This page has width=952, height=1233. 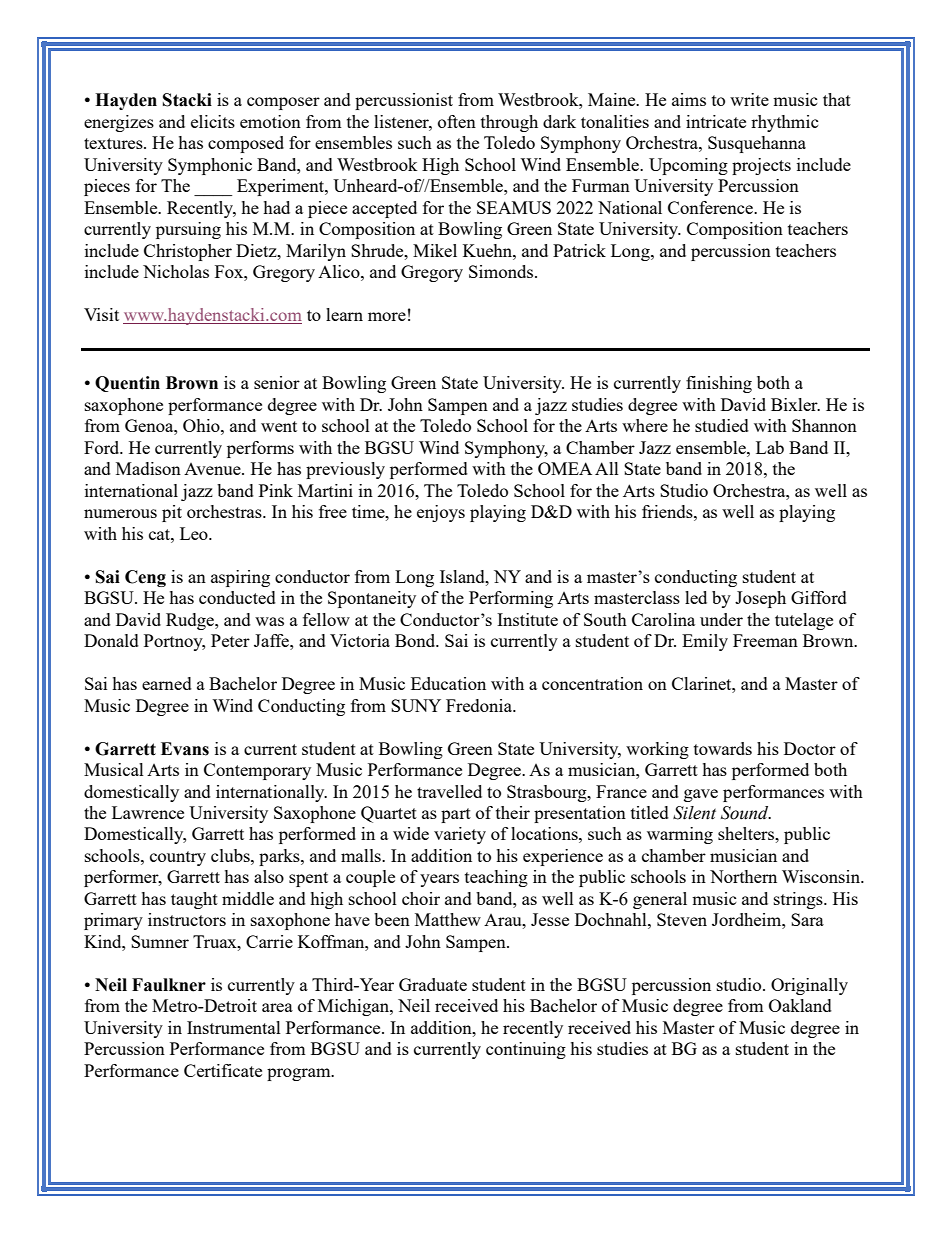 I want to click on Susquehanna, so click(x=757, y=144).
